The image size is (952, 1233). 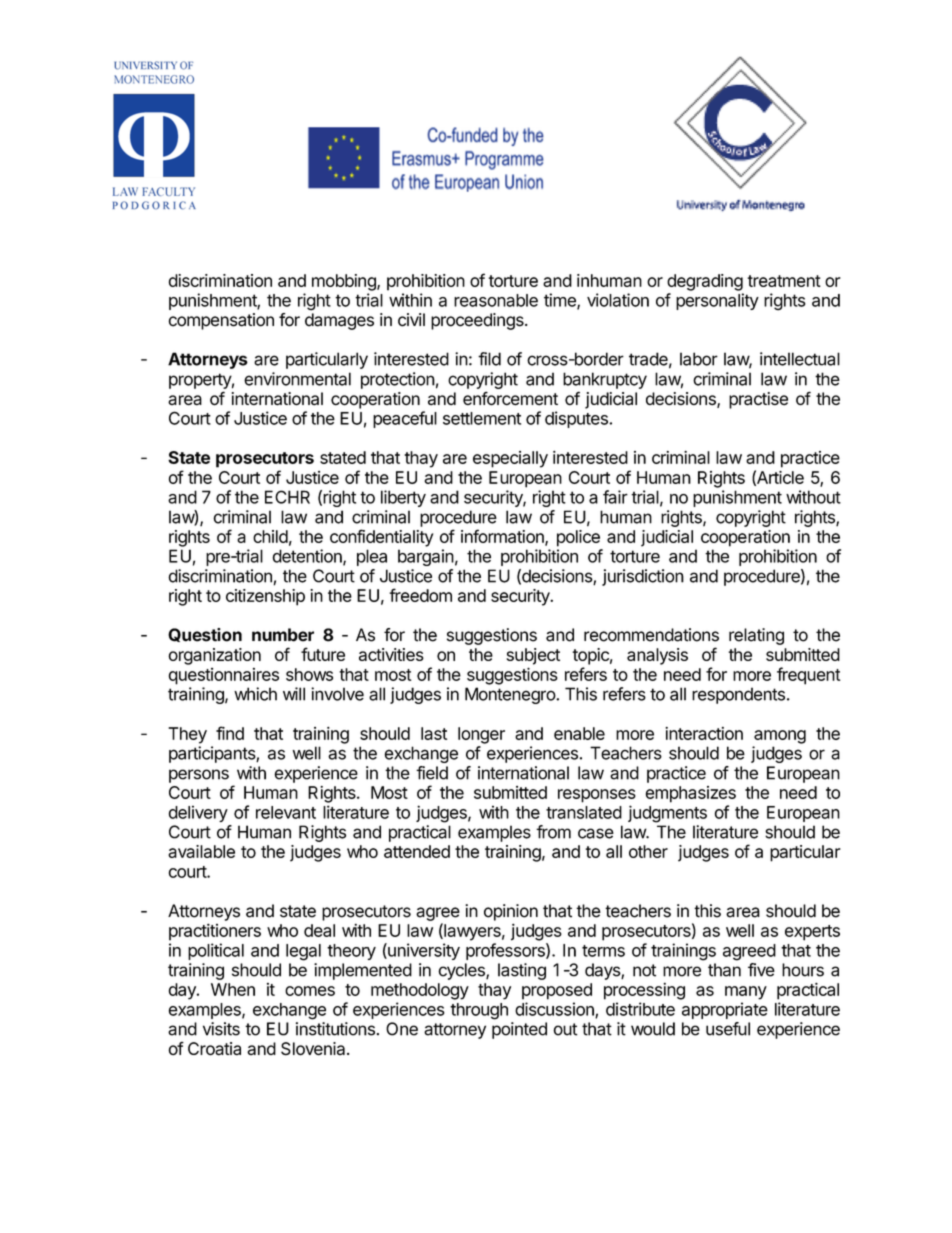 What do you see at coordinates (221, 1029) in the screenshot?
I see `visits` at bounding box center [221, 1029].
